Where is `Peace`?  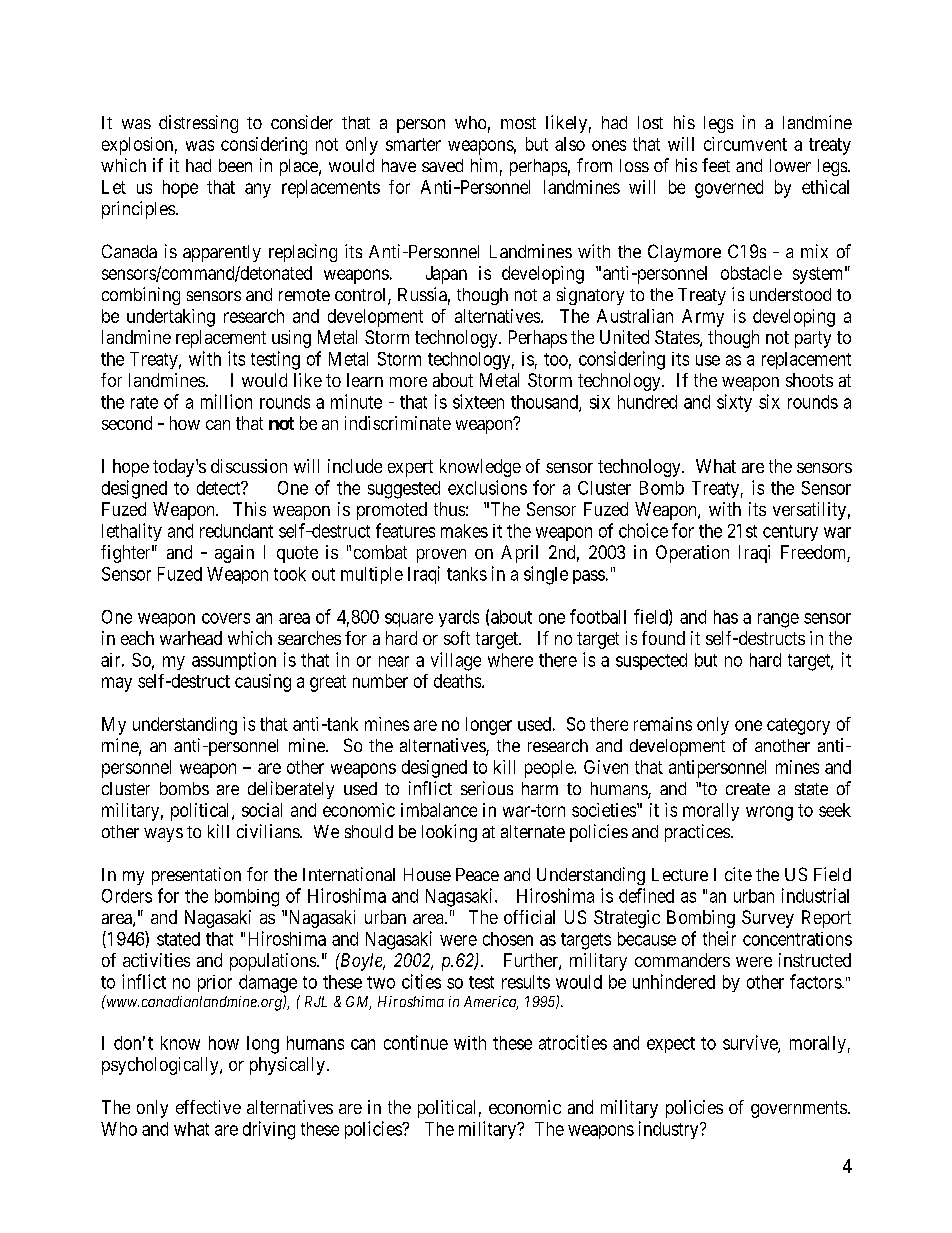 Peace is located at coordinates (477, 874).
